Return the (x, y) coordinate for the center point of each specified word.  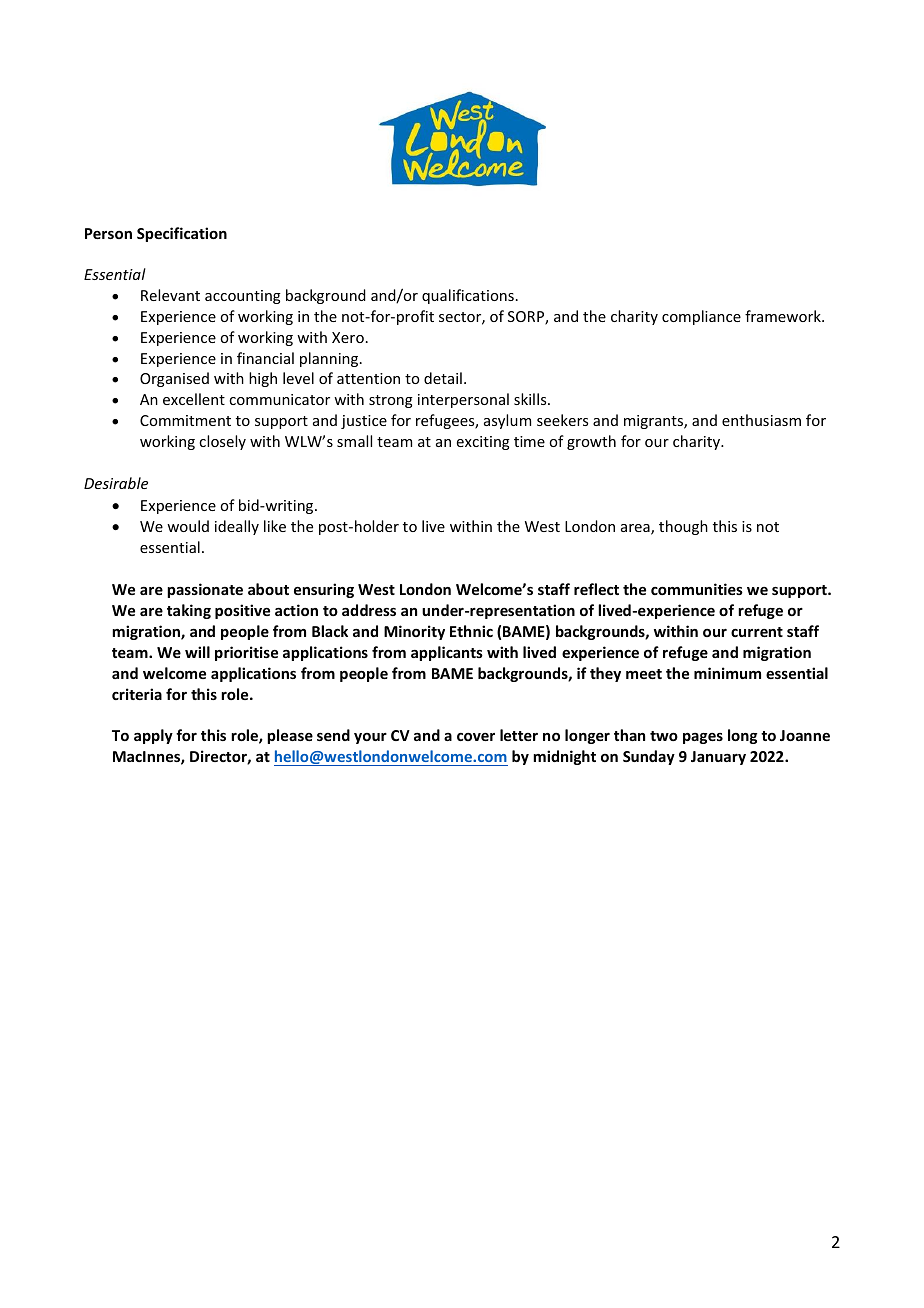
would (188, 526)
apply (153, 736)
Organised (174, 379)
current (757, 632)
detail (443, 378)
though (683, 527)
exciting (483, 443)
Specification (182, 234)
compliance (701, 317)
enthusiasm (761, 420)
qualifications (468, 296)
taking (189, 611)
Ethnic (471, 631)
